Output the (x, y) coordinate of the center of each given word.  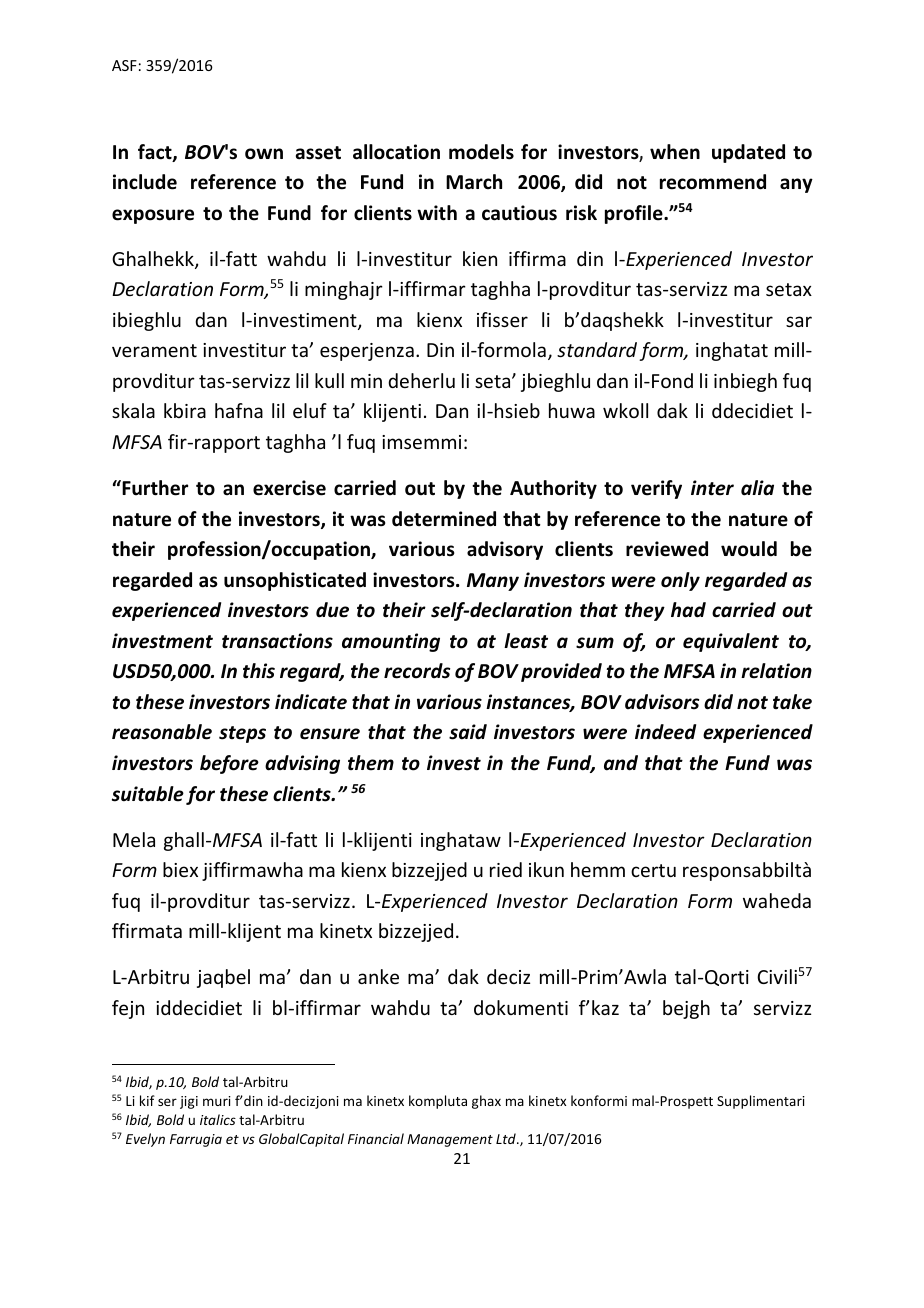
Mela (134, 839)
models (481, 152)
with (437, 213)
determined (444, 519)
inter (712, 488)
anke (378, 976)
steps (242, 734)
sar (799, 321)
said (468, 732)
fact (156, 153)
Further (154, 488)
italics (218, 1119)
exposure (153, 216)
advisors (662, 702)
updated (748, 153)
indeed (665, 732)
